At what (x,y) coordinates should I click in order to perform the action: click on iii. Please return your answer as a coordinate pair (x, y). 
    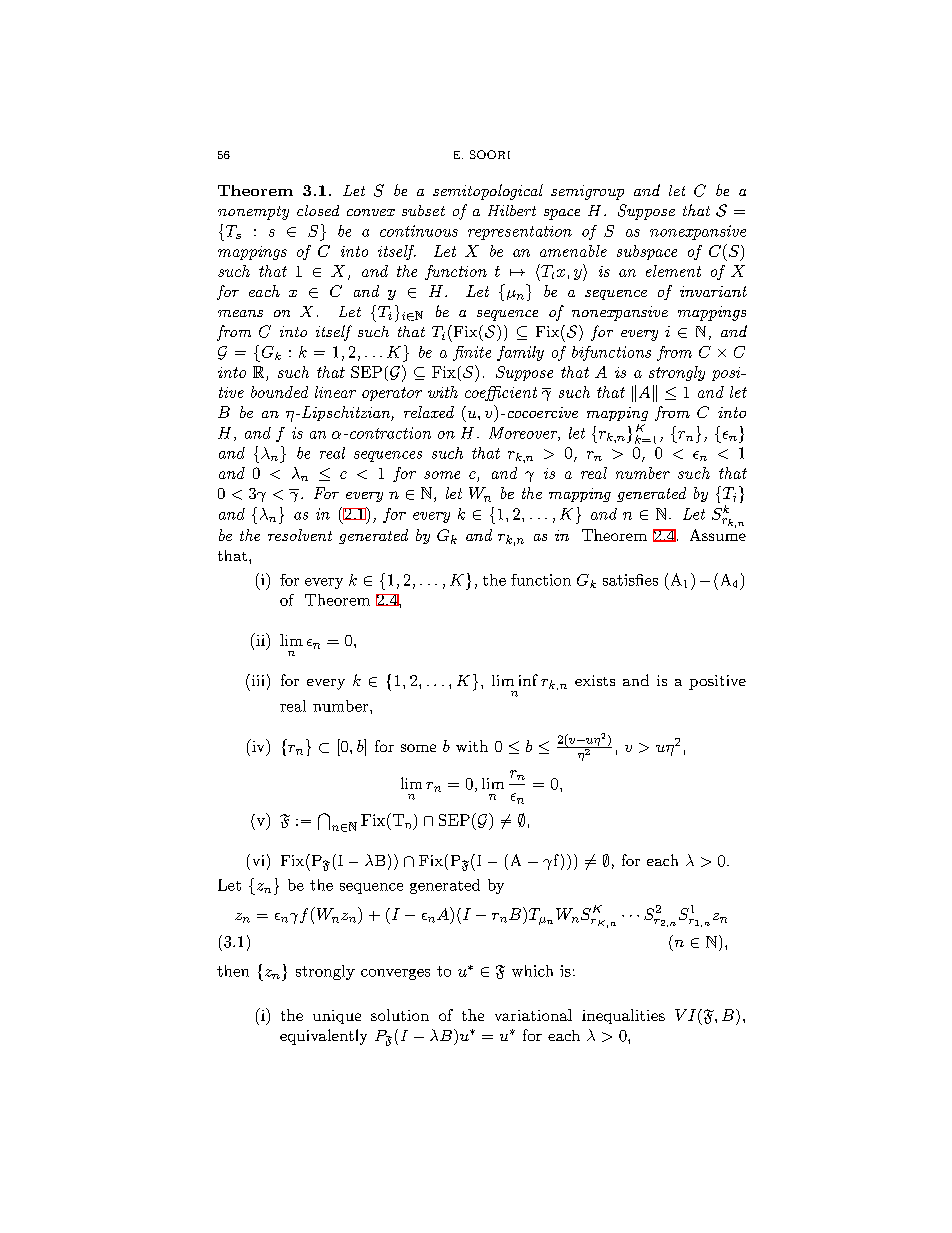
    Looking at the image, I should click on (256, 680).
